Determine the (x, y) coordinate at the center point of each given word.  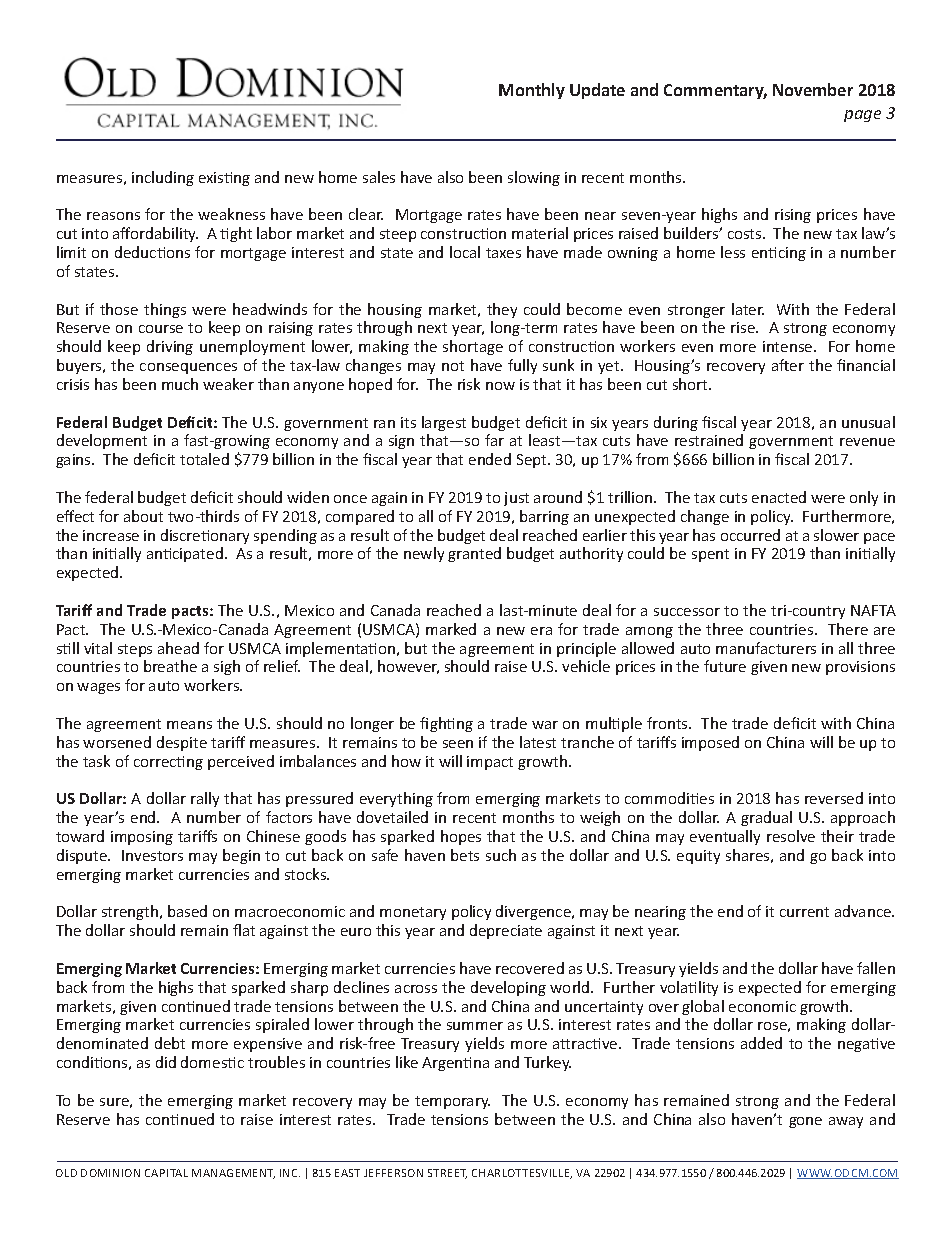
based (187, 911)
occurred (750, 535)
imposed (710, 743)
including (163, 178)
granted (474, 554)
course (161, 329)
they (502, 310)
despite (182, 743)
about (143, 516)
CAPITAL (166, 1173)
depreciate (506, 931)
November (813, 89)
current (804, 912)
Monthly (532, 91)
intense (789, 346)
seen (458, 744)
